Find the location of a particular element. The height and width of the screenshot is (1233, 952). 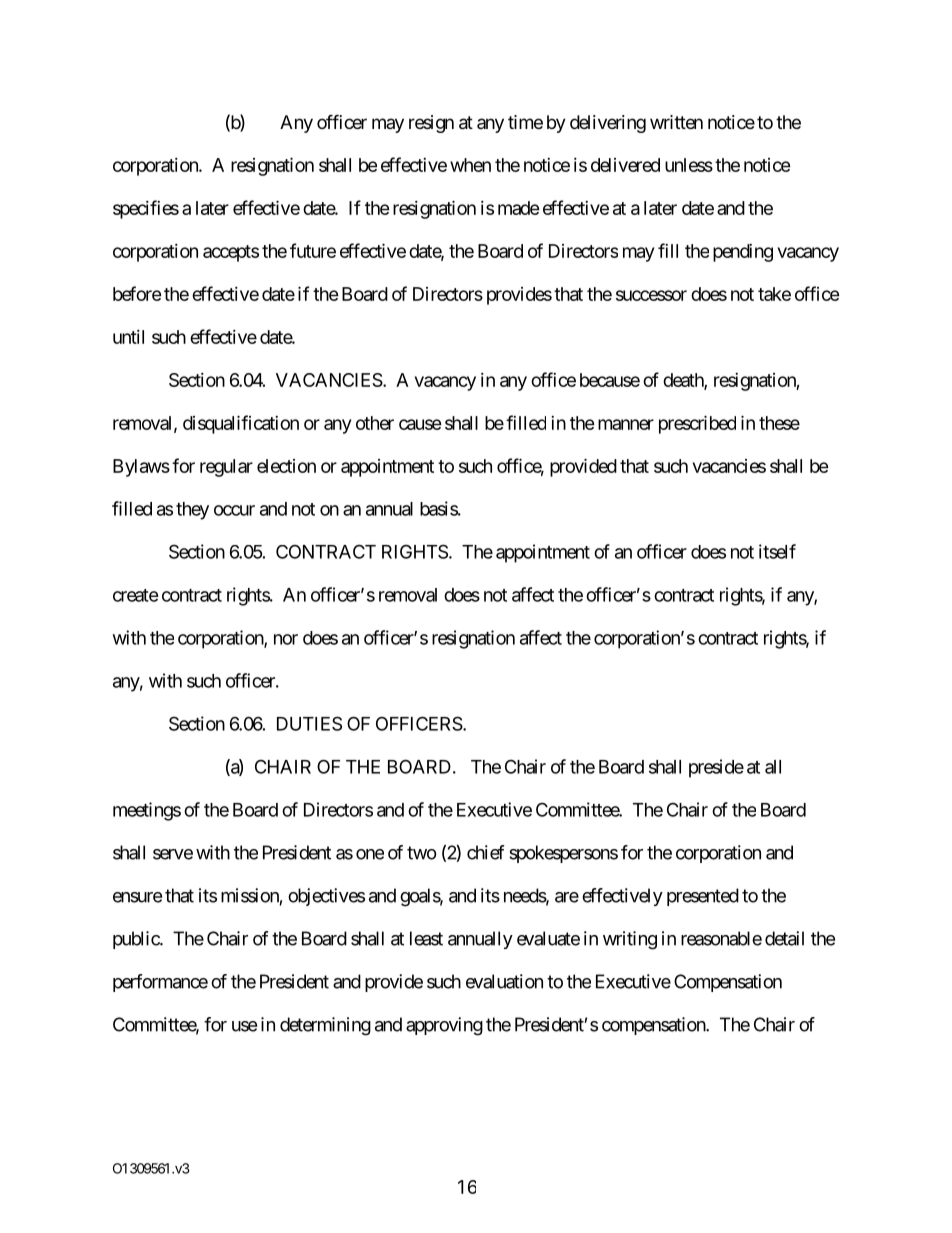

presented is located at coordinates (703, 897).
